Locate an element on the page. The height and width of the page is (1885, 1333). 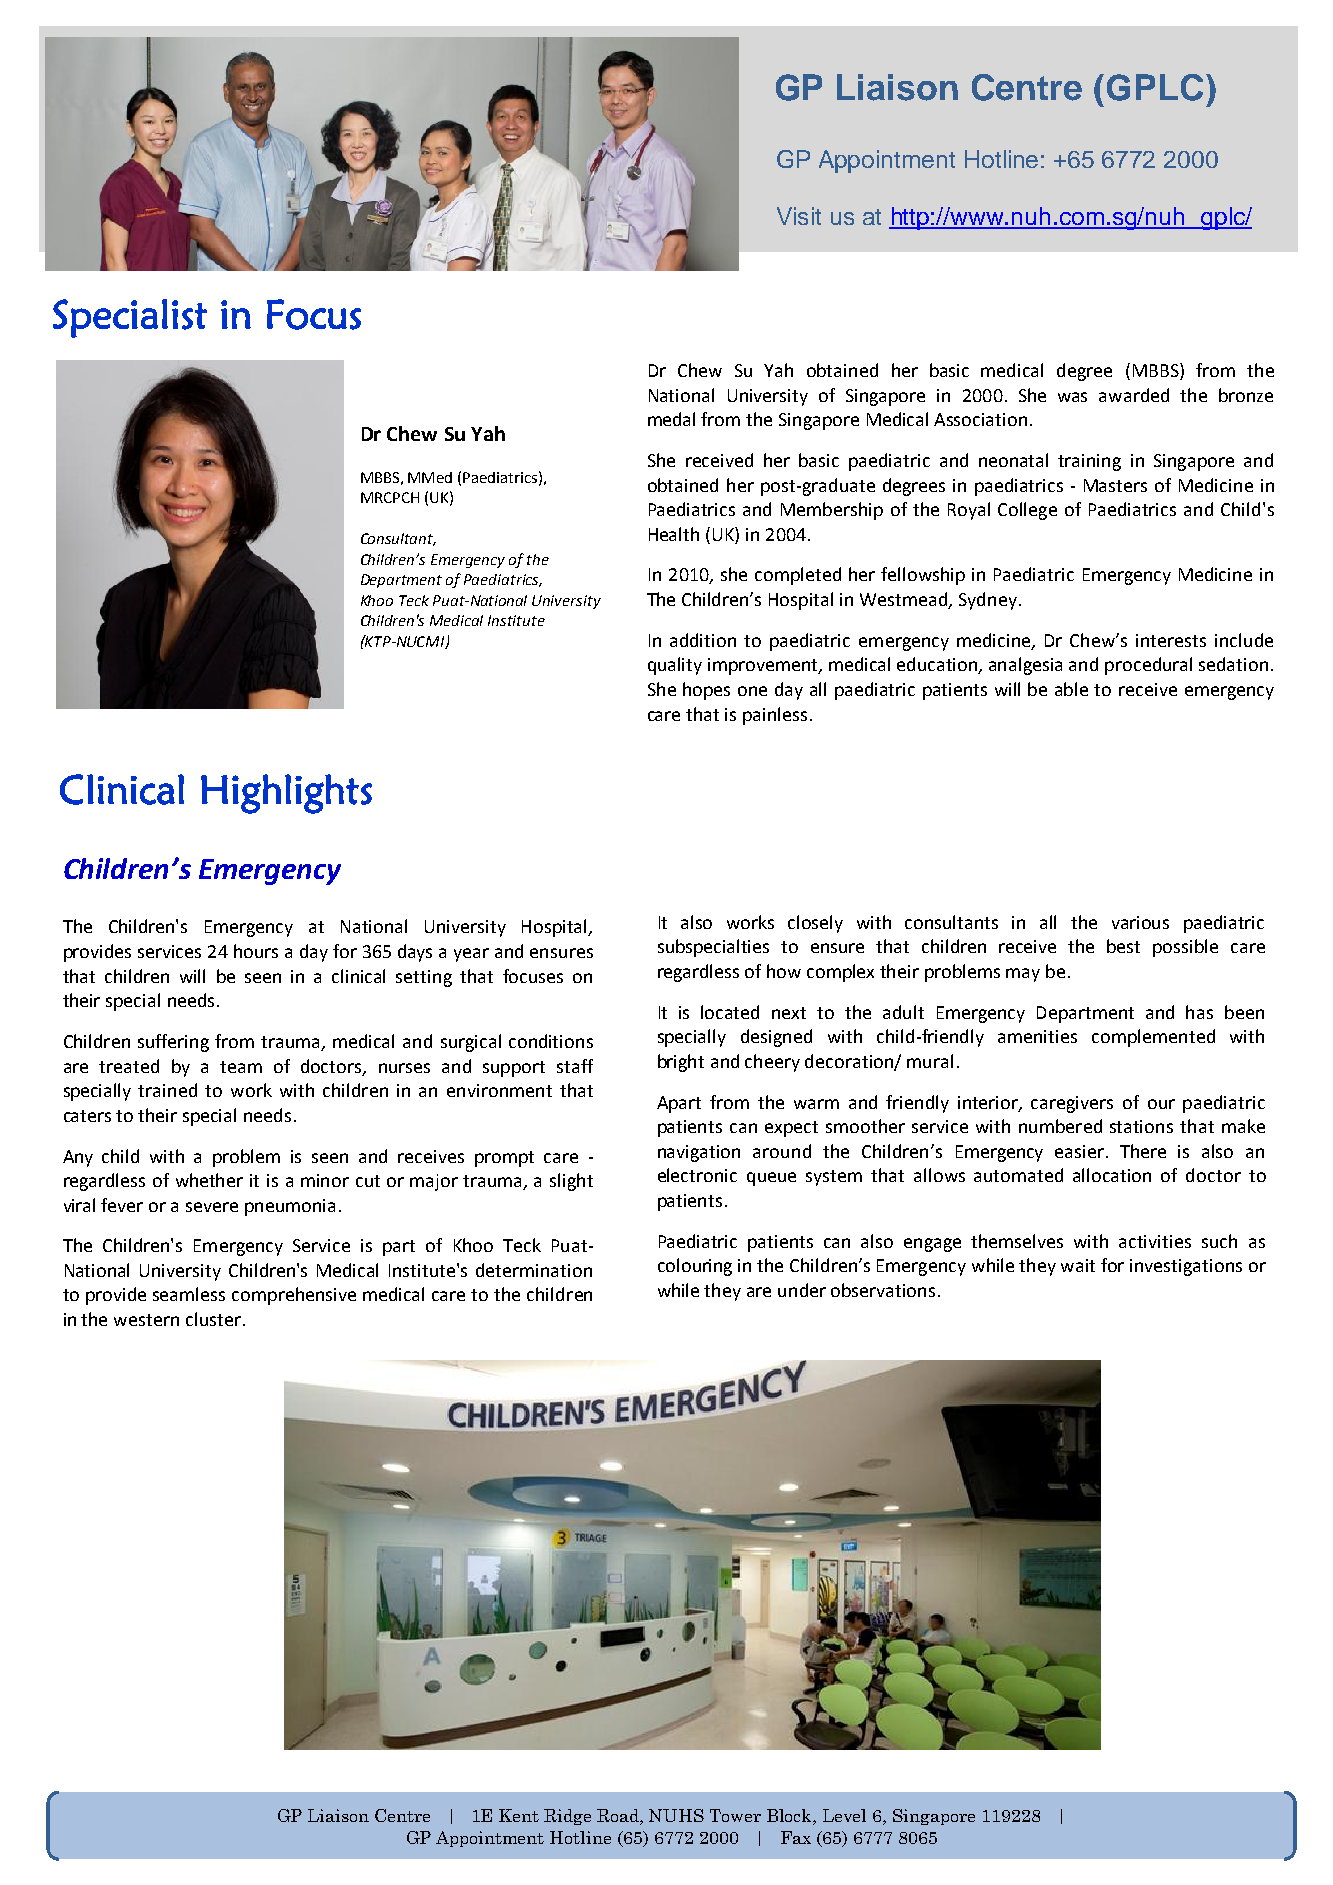
able is located at coordinates (1071, 689).
